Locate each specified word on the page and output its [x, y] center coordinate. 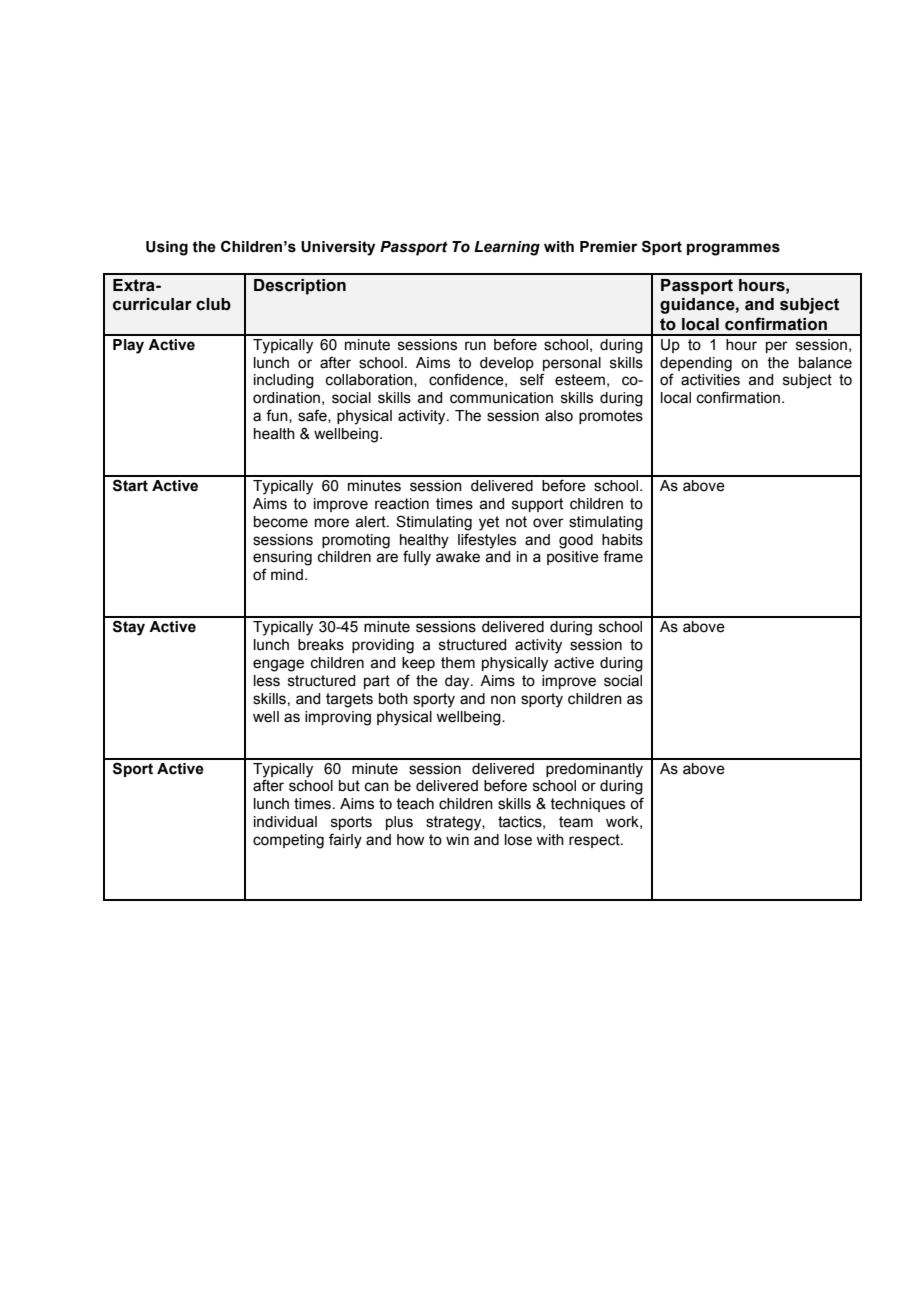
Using [167, 248]
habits [622, 540]
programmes [733, 249]
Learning [507, 248]
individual [285, 822]
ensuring [282, 558]
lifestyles [487, 541]
